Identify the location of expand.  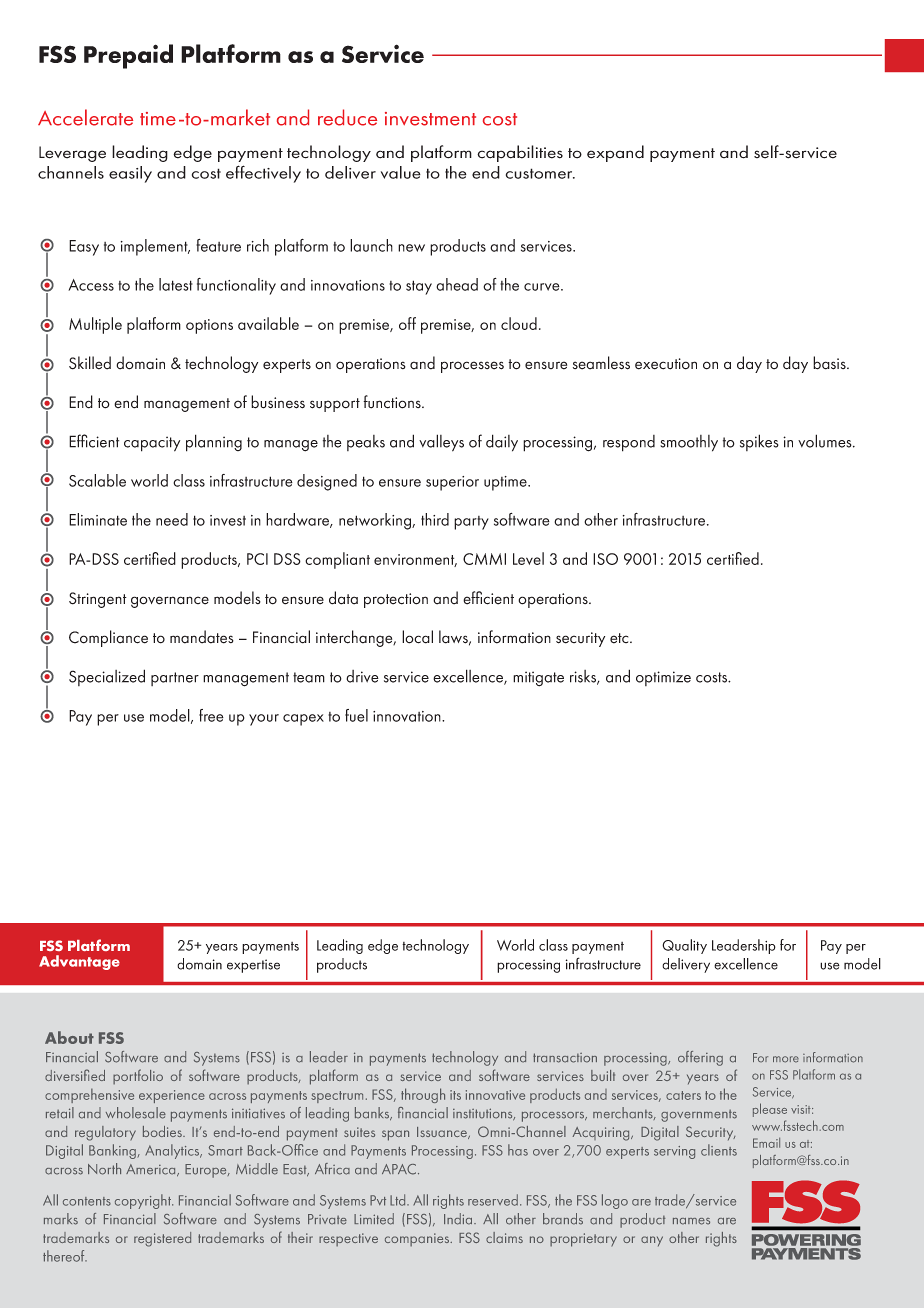
(615, 153).
